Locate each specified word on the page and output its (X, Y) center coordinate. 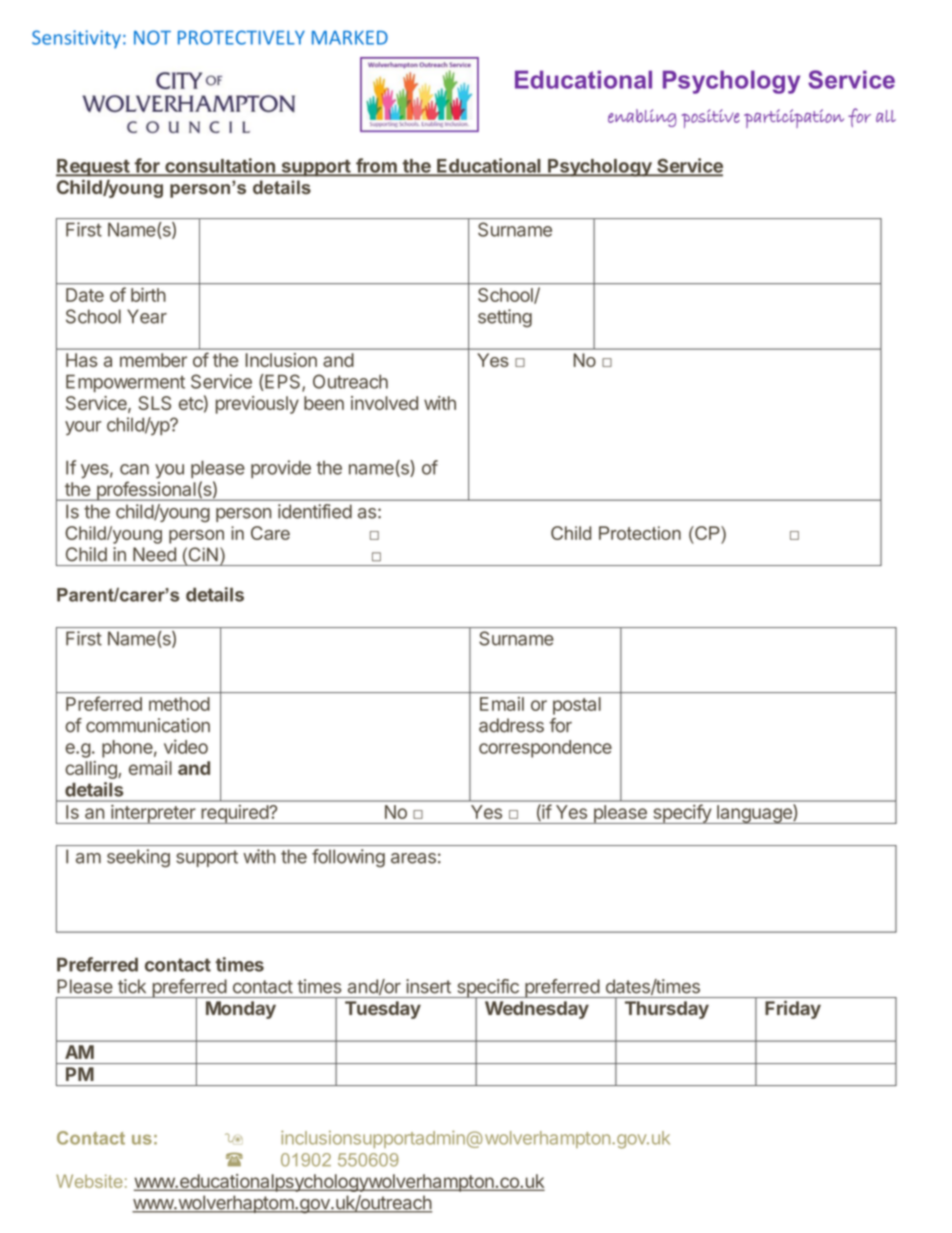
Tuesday (383, 1010)
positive (711, 118)
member (153, 360)
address (511, 725)
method (179, 704)
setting (505, 318)
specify (682, 814)
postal (577, 706)
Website (89, 1181)
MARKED (350, 38)
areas (413, 858)
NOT (152, 37)
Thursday (667, 1010)
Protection (640, 533)
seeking (138, 858)
